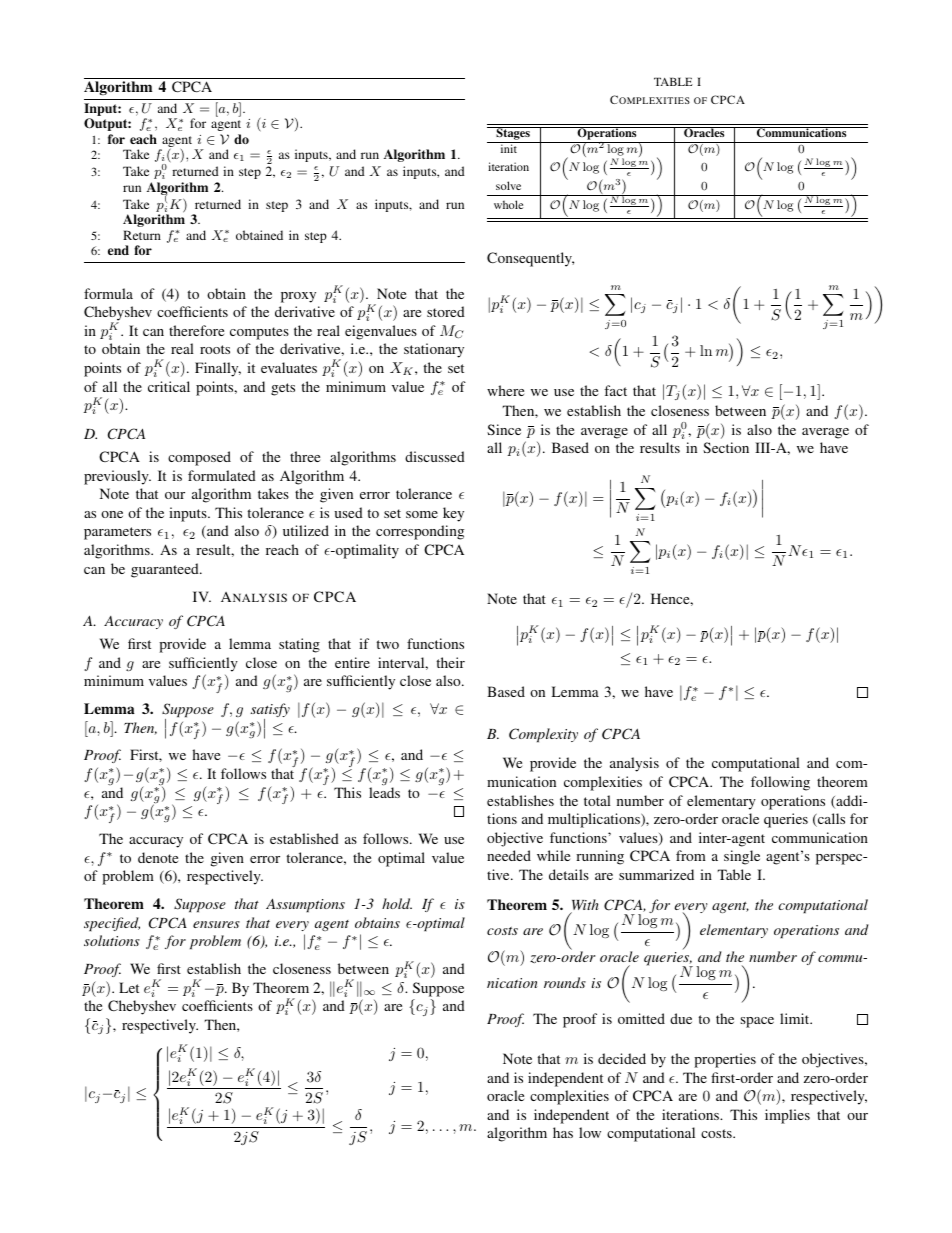 The image size is (952, 1233). What do you see at coordinates (270, 711) in the screenshot?
I see `satisfy` at bounding box center [270, 711].
